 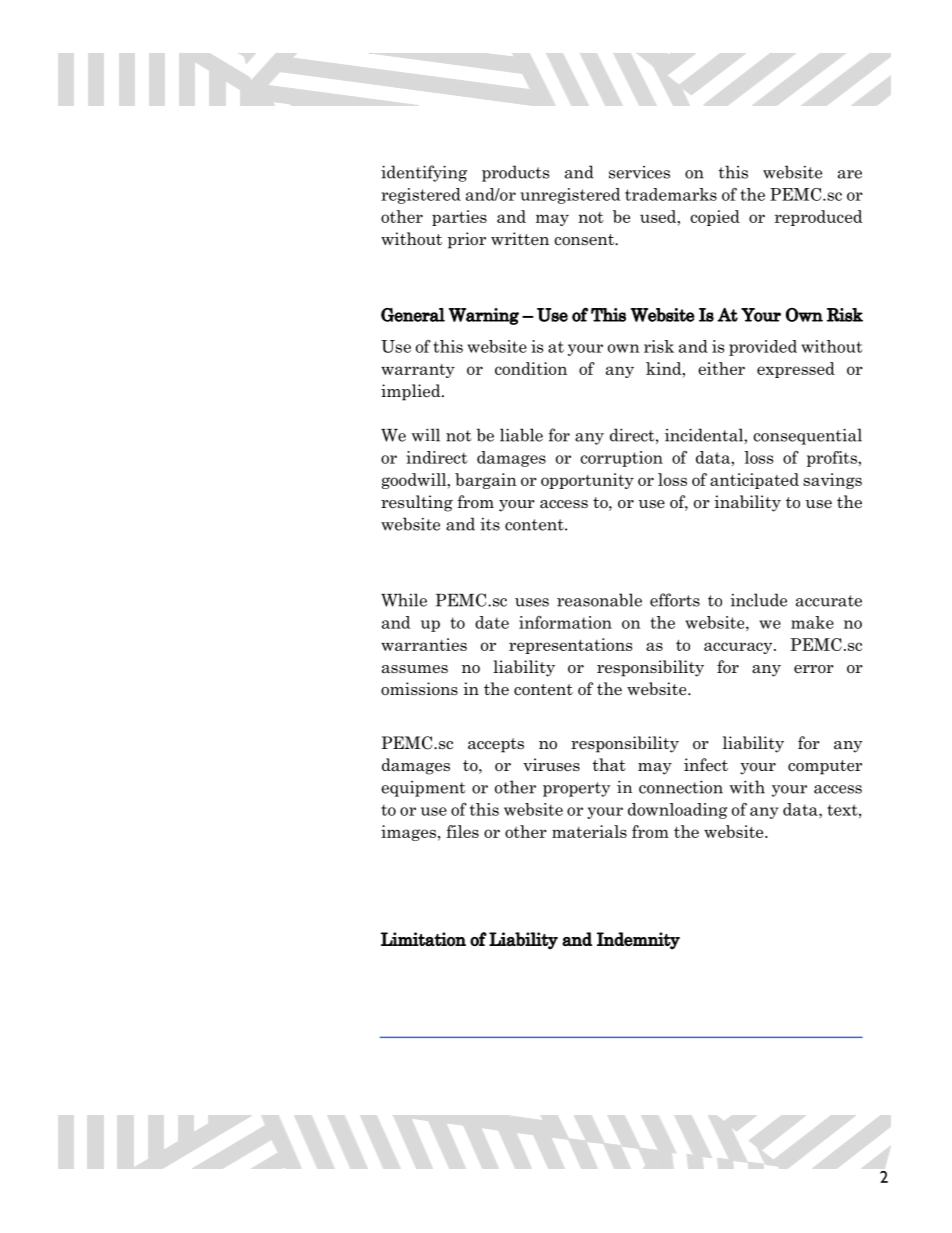 What do you see at coordinates (599, 600) in the screenshot?
I see `reasonable` at bounding box center [599, 600].
